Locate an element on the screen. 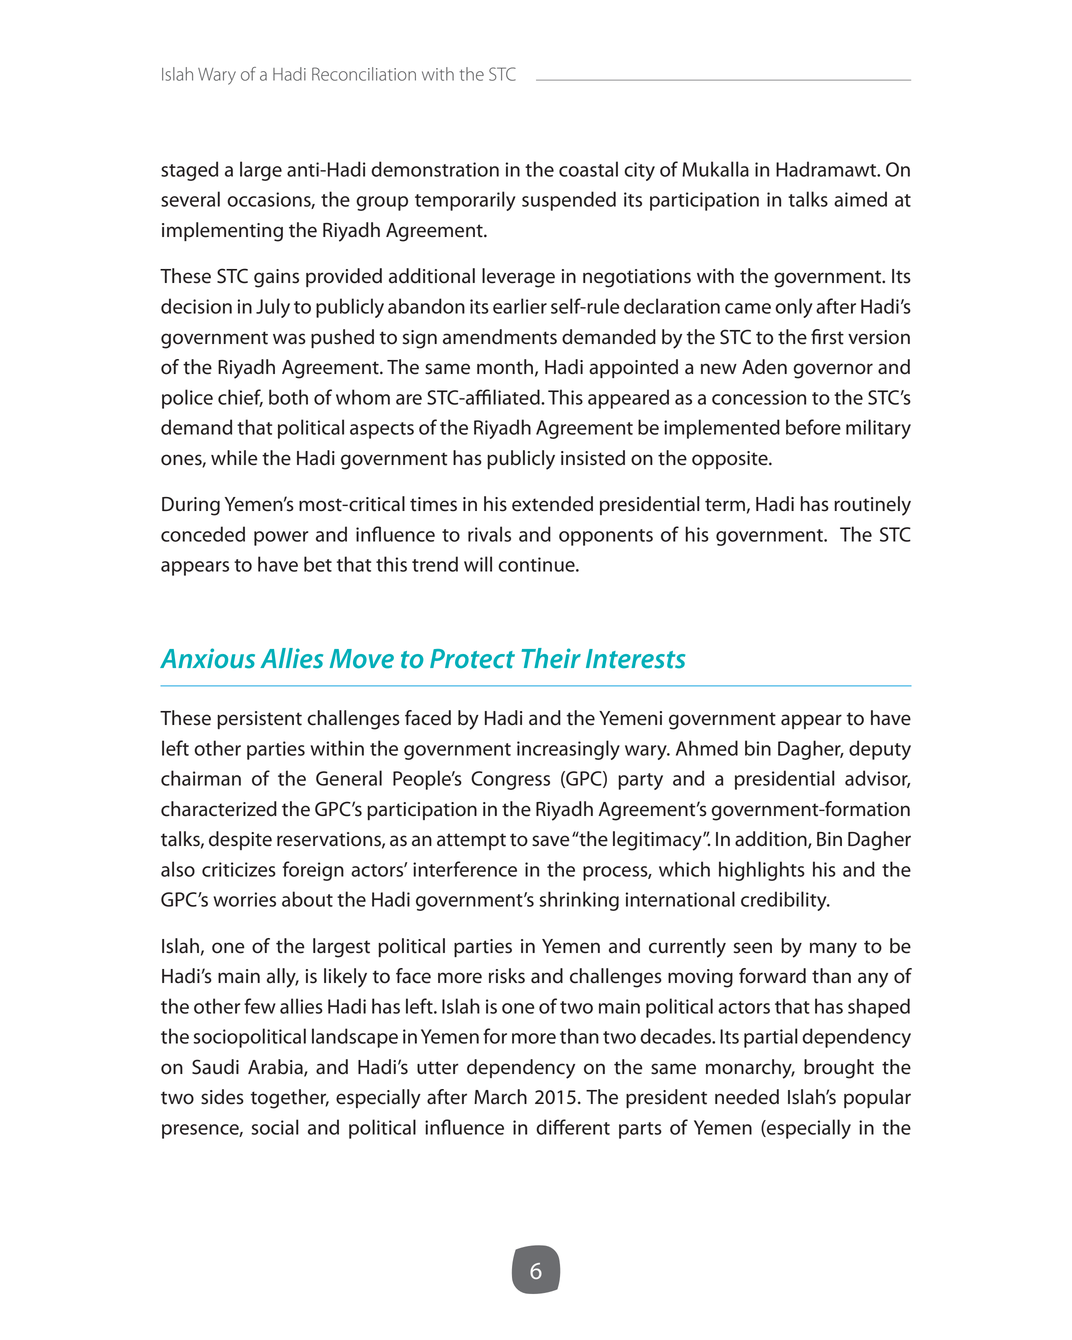 This screenshot has width=1072, height=1340. coastal is located at coordinates (588, 169).
